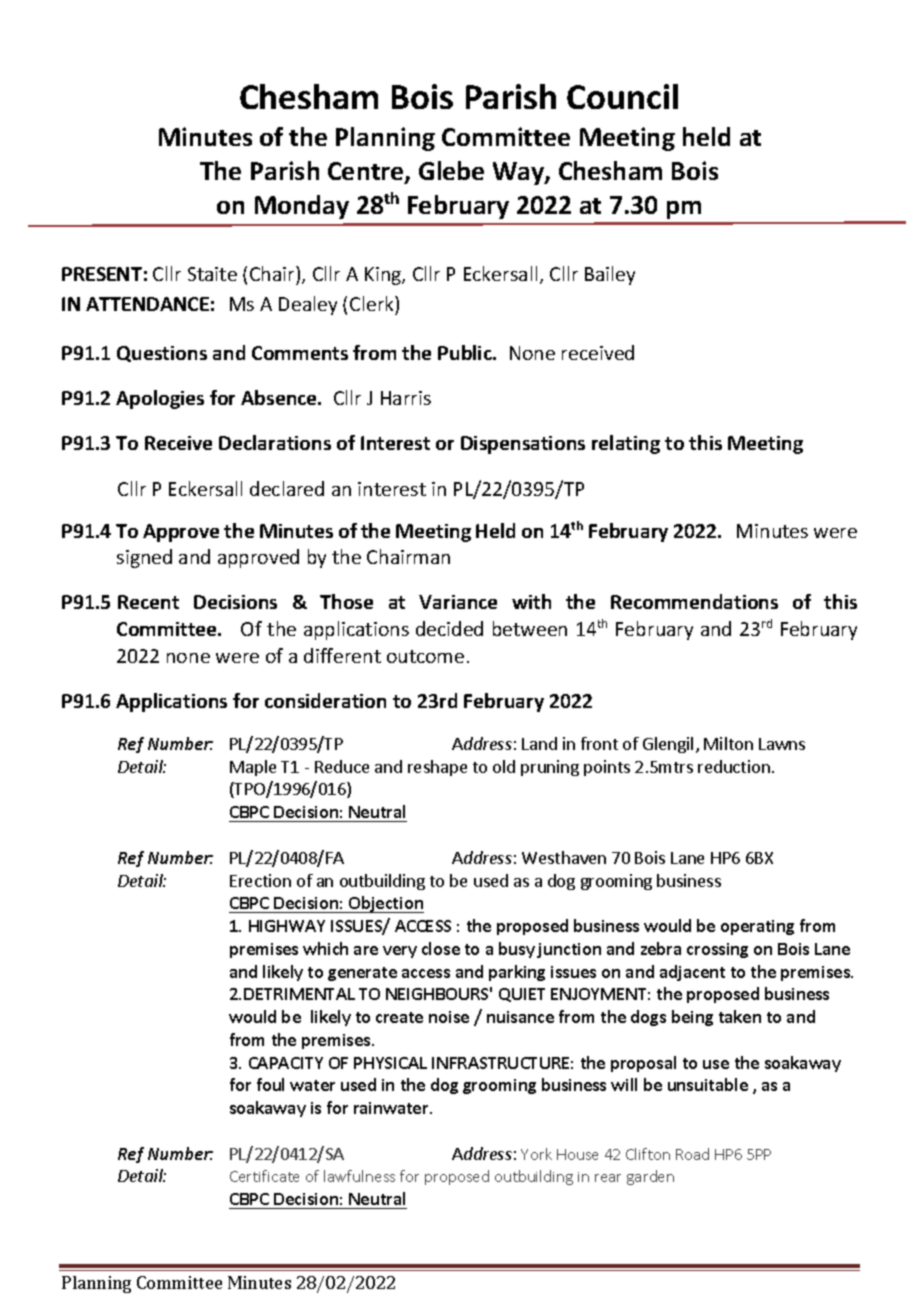 The height and width of the image is (1308, 924). What do you see at coordinates (437, 768) in the image?
I see `reshape` at bounding box center [437, 768].
